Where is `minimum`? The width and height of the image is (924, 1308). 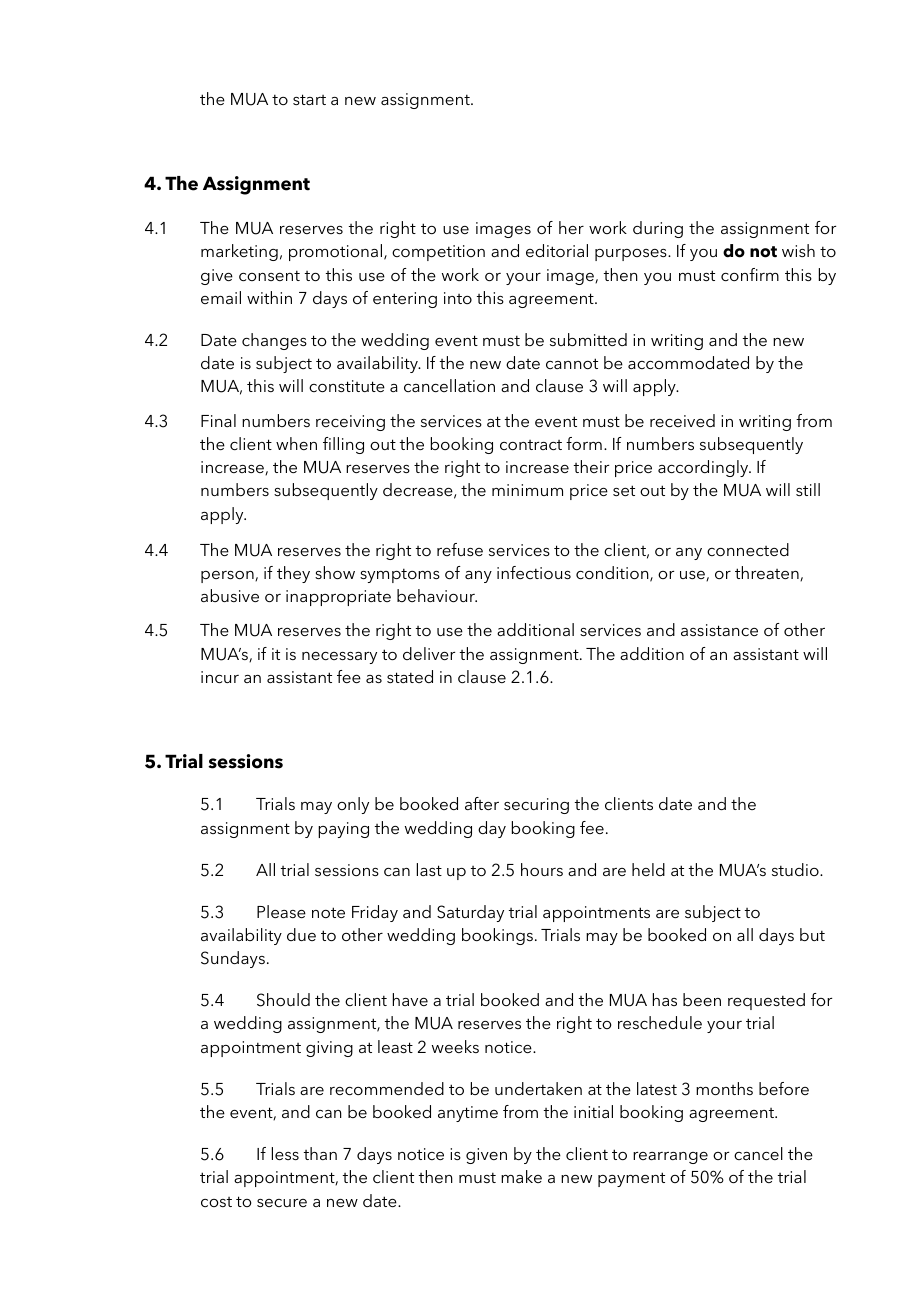 minimum is located at coordinates (527, 490).
